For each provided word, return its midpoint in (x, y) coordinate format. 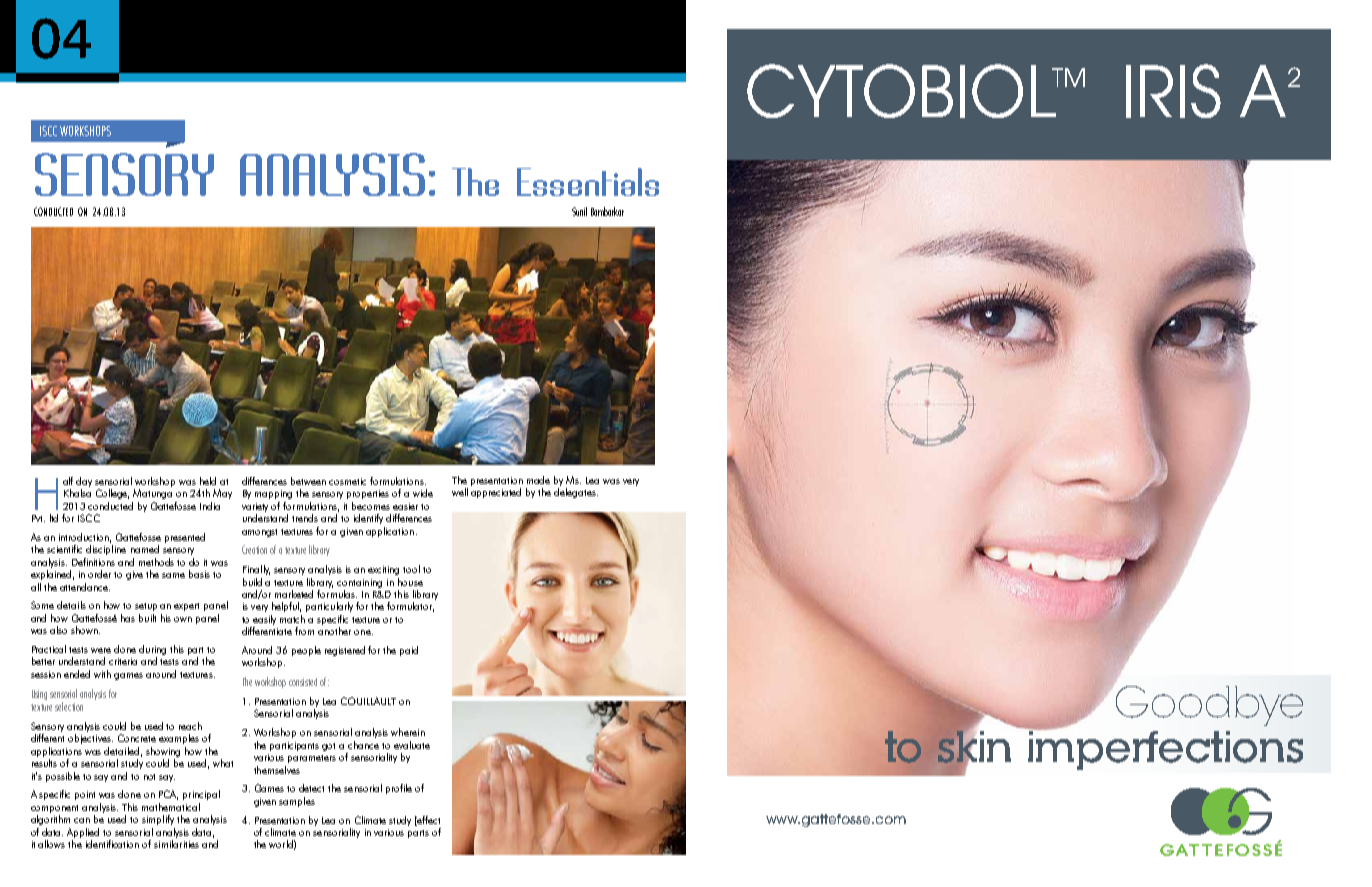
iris (1173, 91)
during (152, 651)
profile (399, 789)
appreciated (496, 493)
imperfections (1164, 749)
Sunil (579, 211)
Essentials (588, 182)
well (460, 492)
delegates (576, 493)
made (538, 480)
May (222, 494)
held (208, 481)
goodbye (1209, 706)
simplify (158, 820)
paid (409, 651)
